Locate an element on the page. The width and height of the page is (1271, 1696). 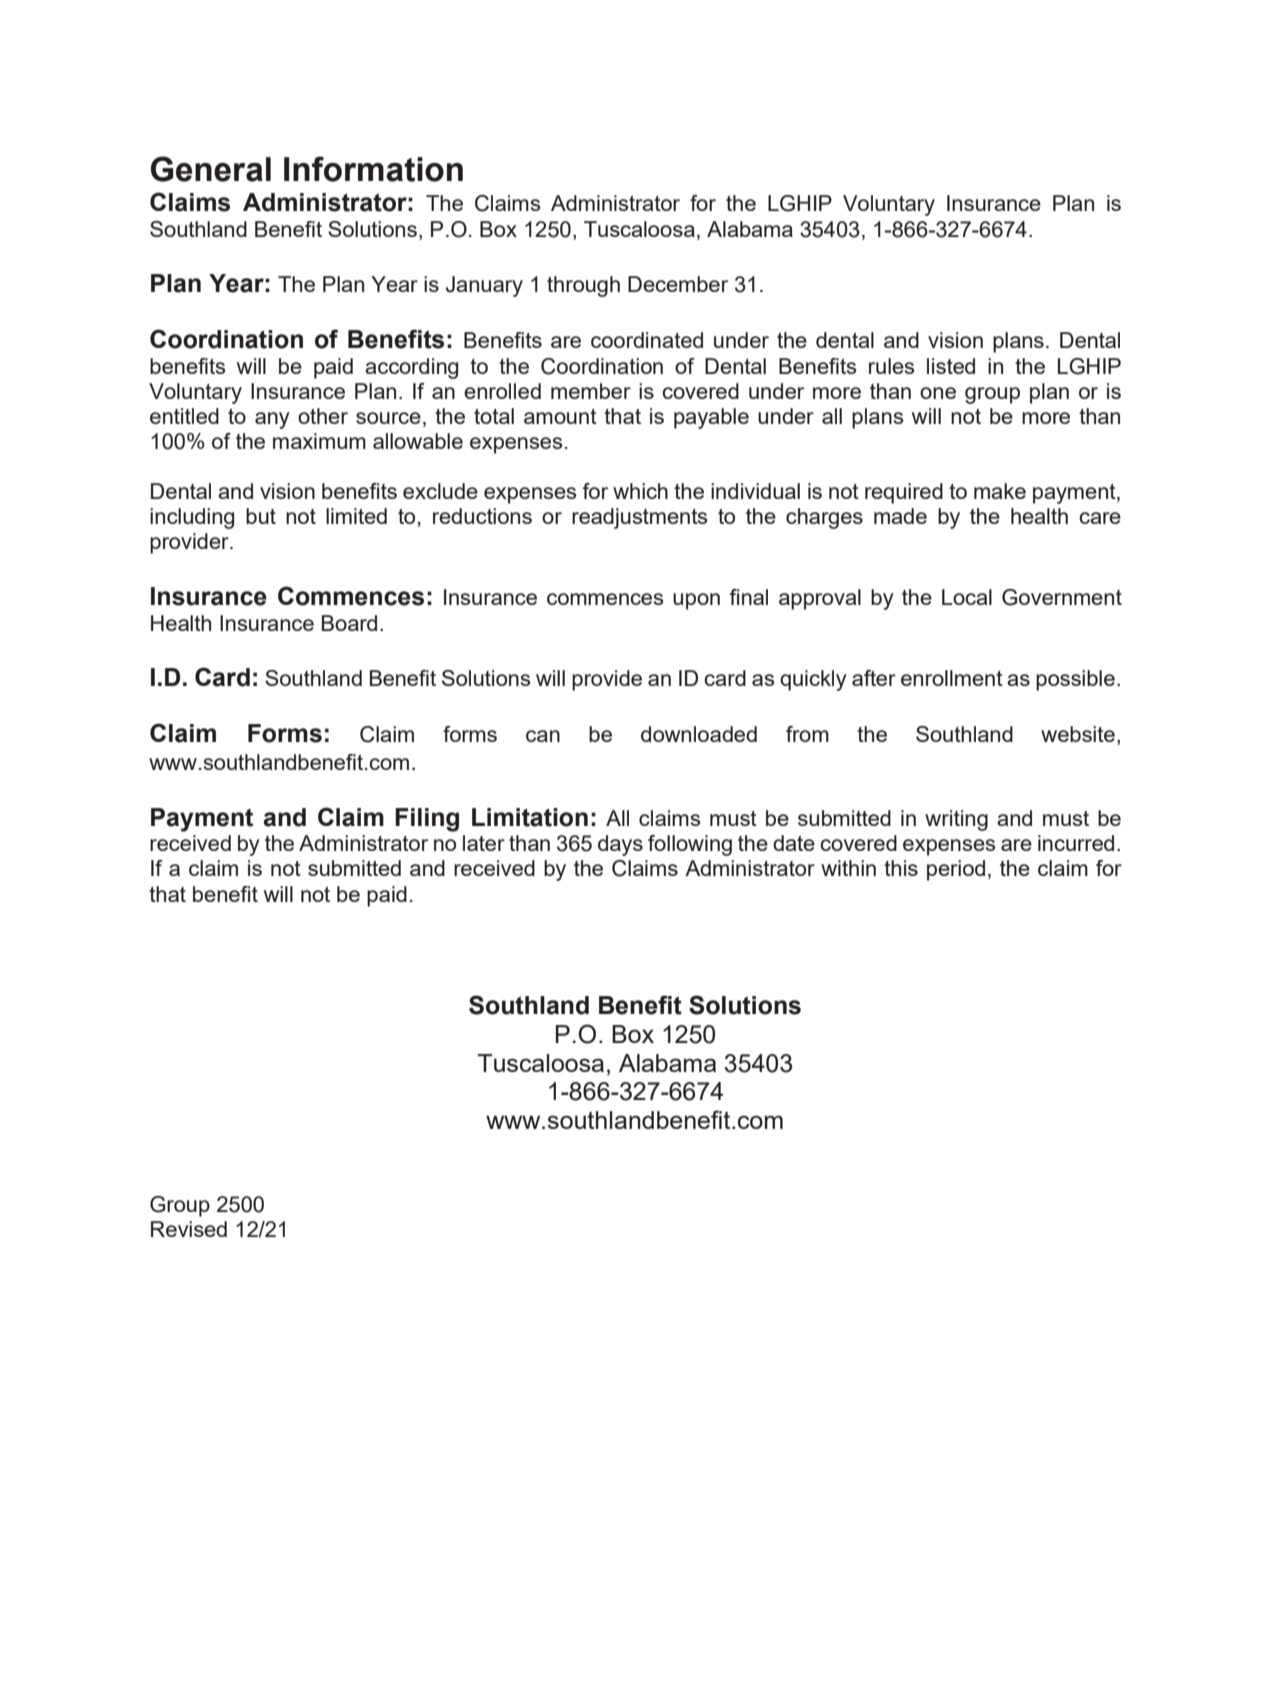
Information is located at coordinates (373, 169).
